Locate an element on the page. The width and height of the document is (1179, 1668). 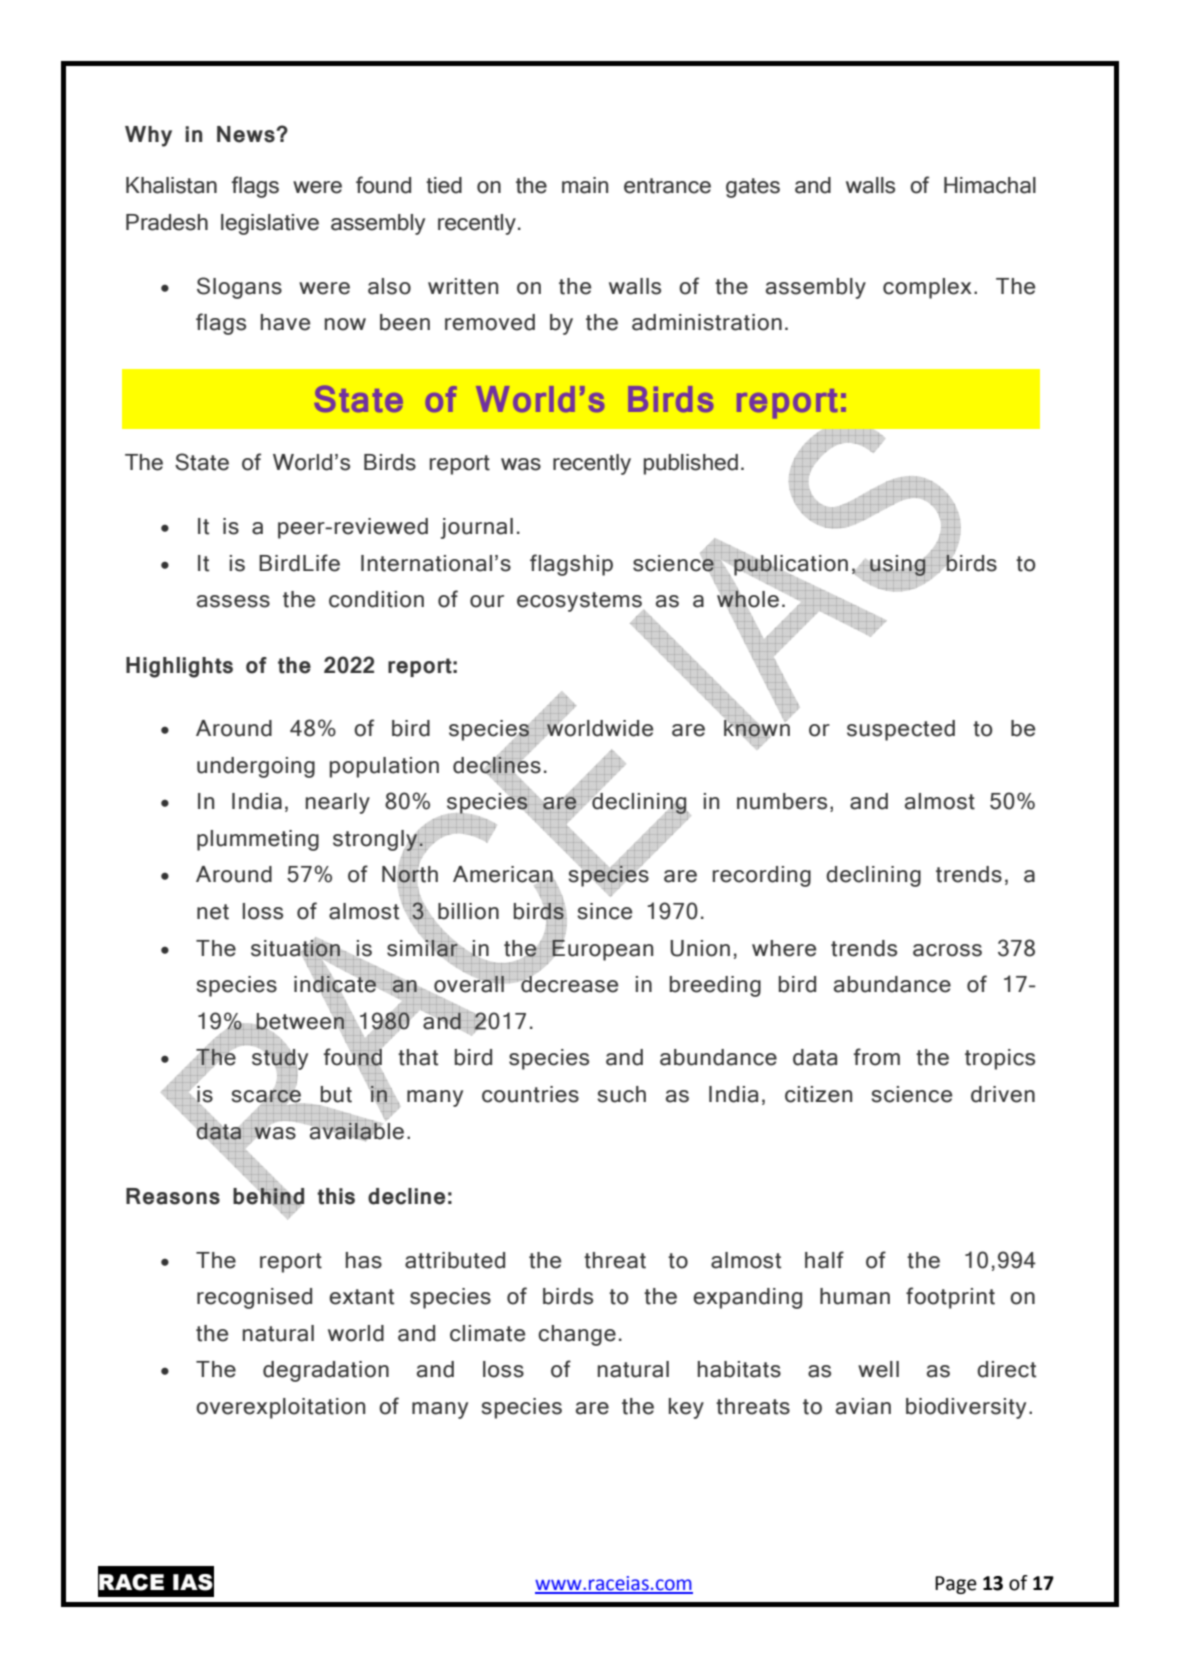
decrease is located at coordinates (568, 983).
